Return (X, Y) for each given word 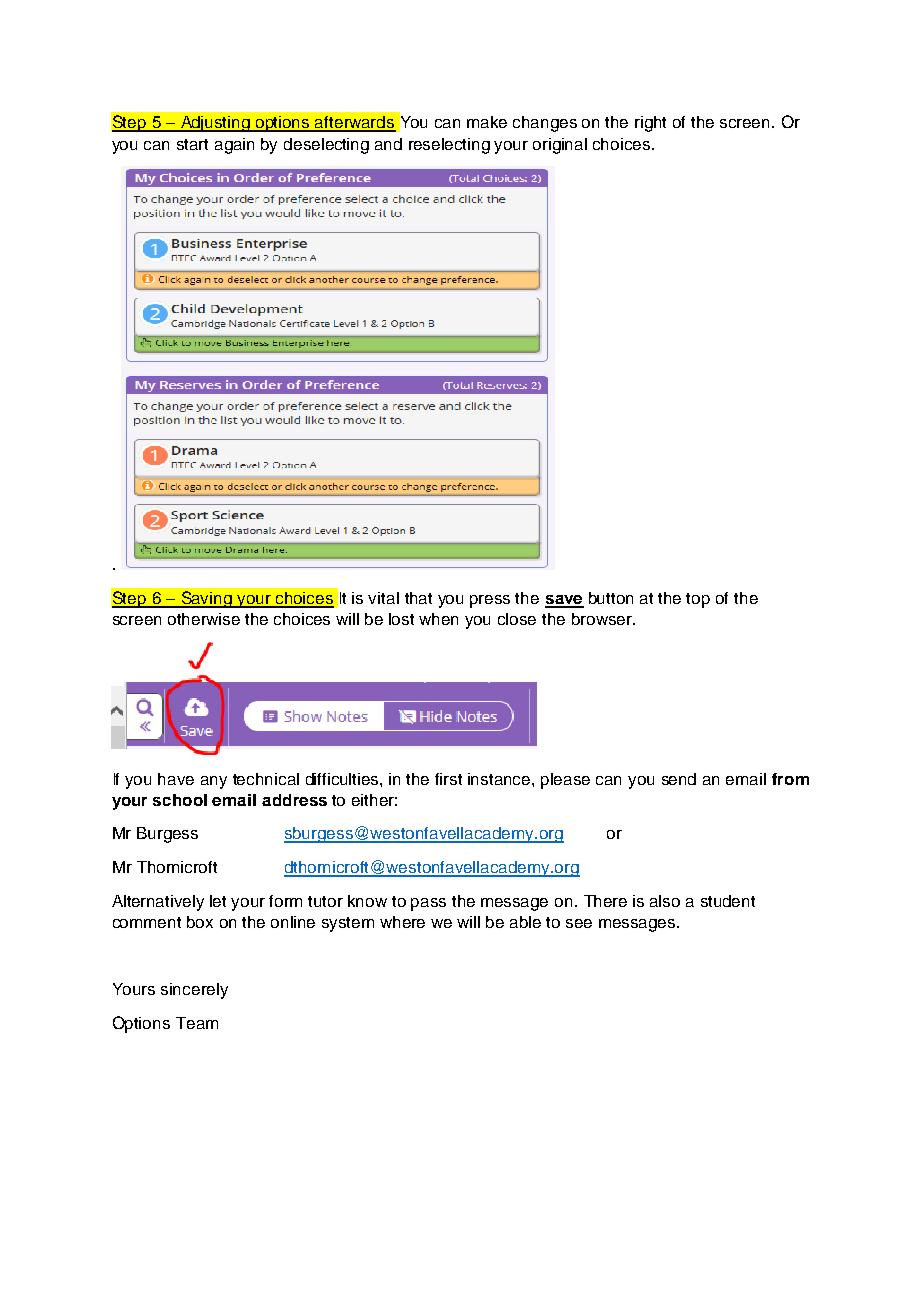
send (679, 779)
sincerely (194, 991)
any (214, 782)
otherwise (204, 619)
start (192, 144)
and (388, 144)
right (650, 124)
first (448, 779)
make (487, 122)
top (698, 600)
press (490, 601)
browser (603, 619)
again (234, 146)
